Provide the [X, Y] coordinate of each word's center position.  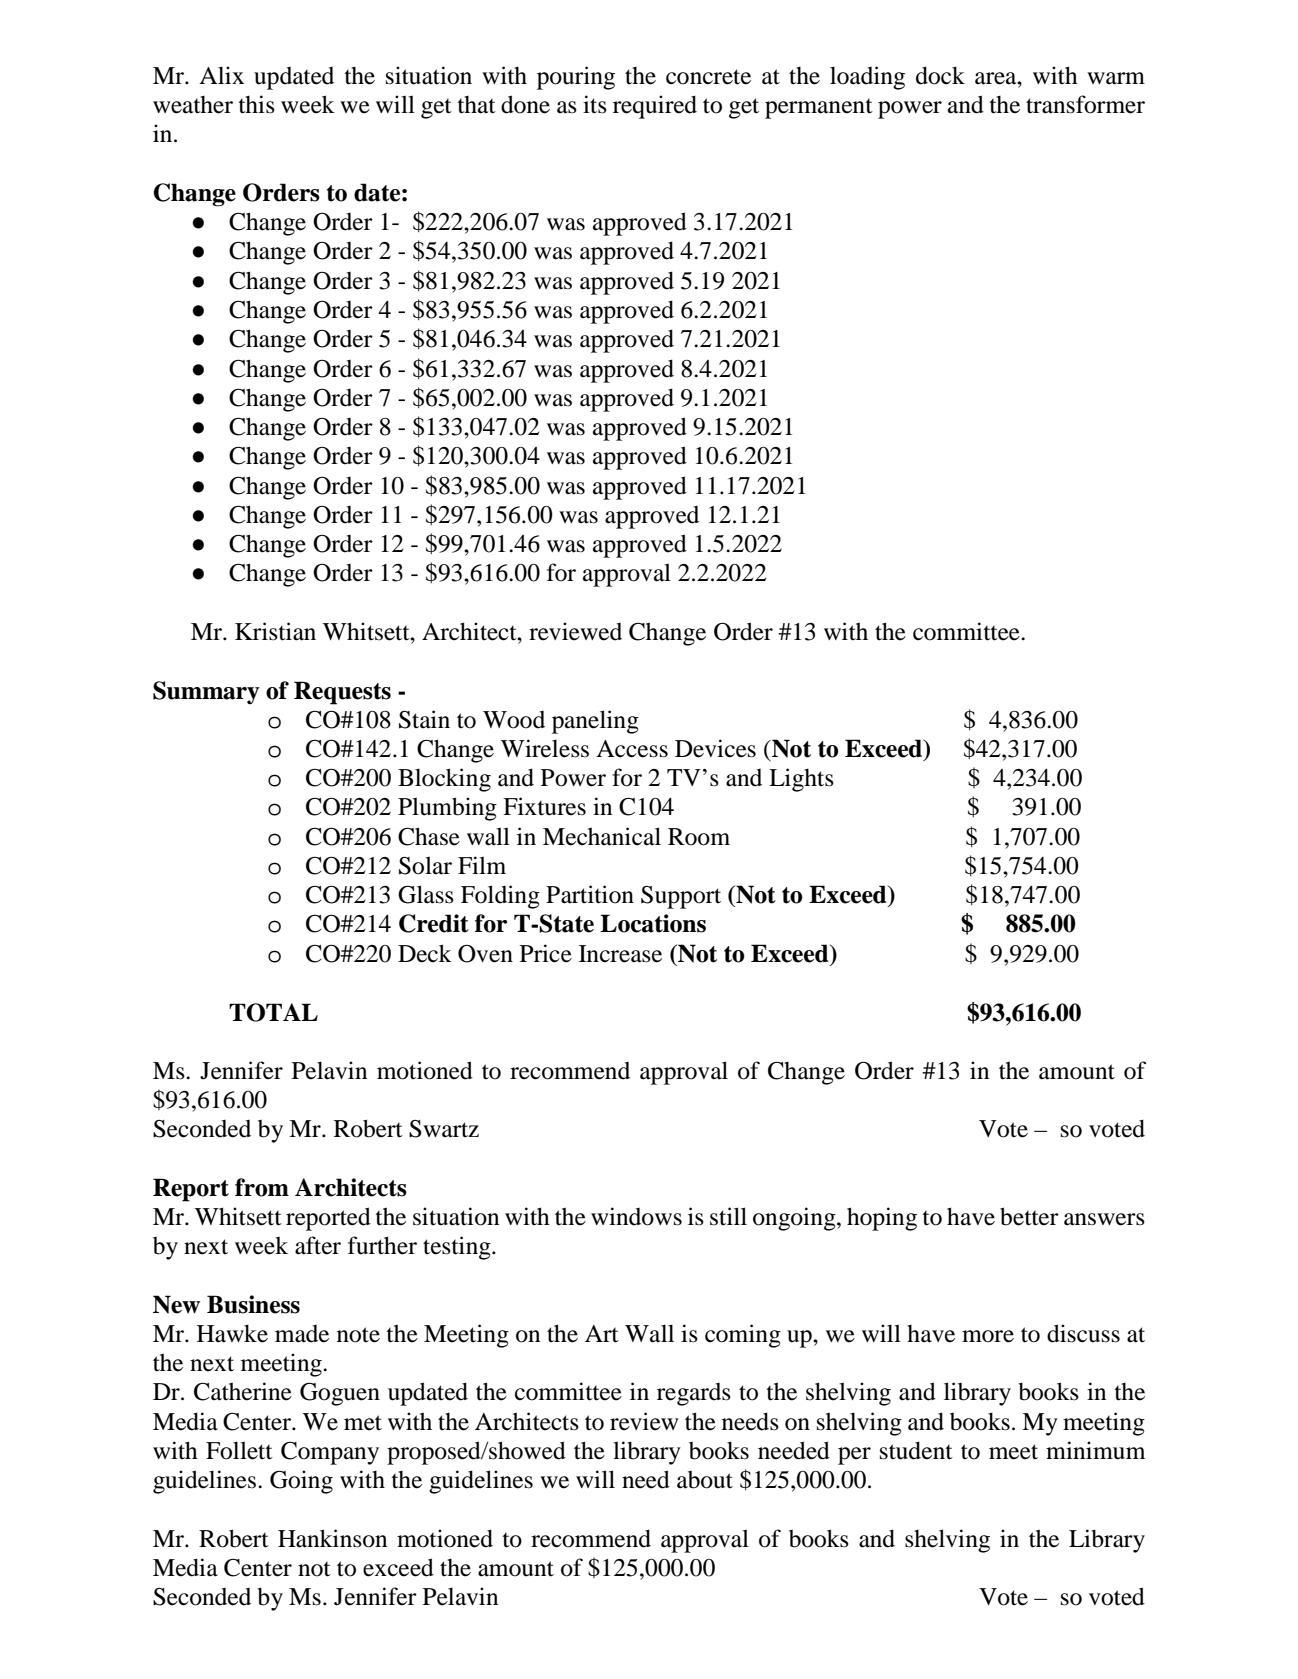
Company [330, 1453]
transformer [1085, 104]
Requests [342, 693]
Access [632, 749]
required [655, 107]
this [257, 104]
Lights [801, 780]
